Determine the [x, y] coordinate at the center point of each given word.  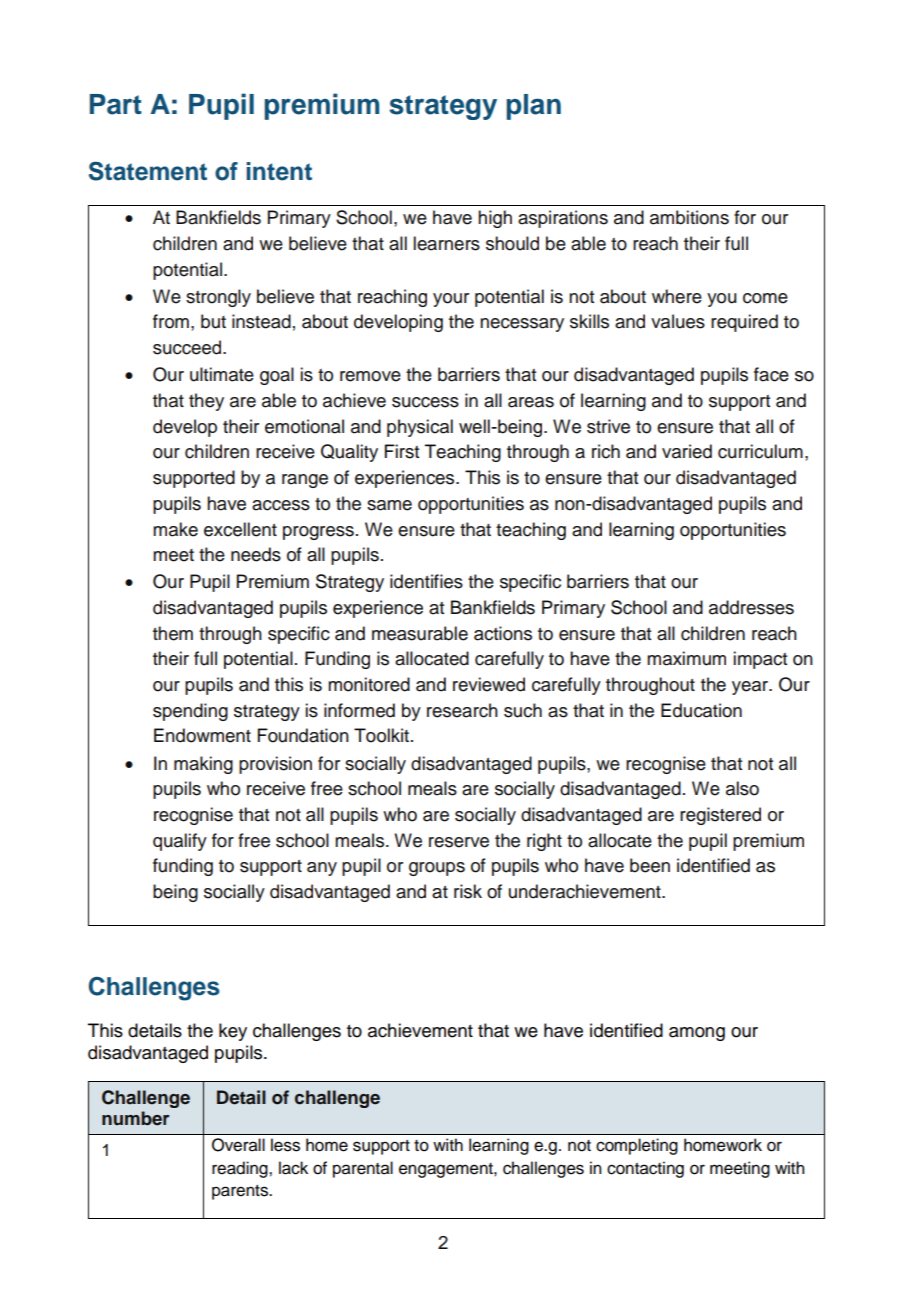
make [175, 529]
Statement [148, 171]
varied [687, 451]
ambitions [689, 217]
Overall [238, 1145]
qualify [180, 842]
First [402, 451]
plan [533, 107]
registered [720, 816]
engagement [447, 1170]
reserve [459, 842]
